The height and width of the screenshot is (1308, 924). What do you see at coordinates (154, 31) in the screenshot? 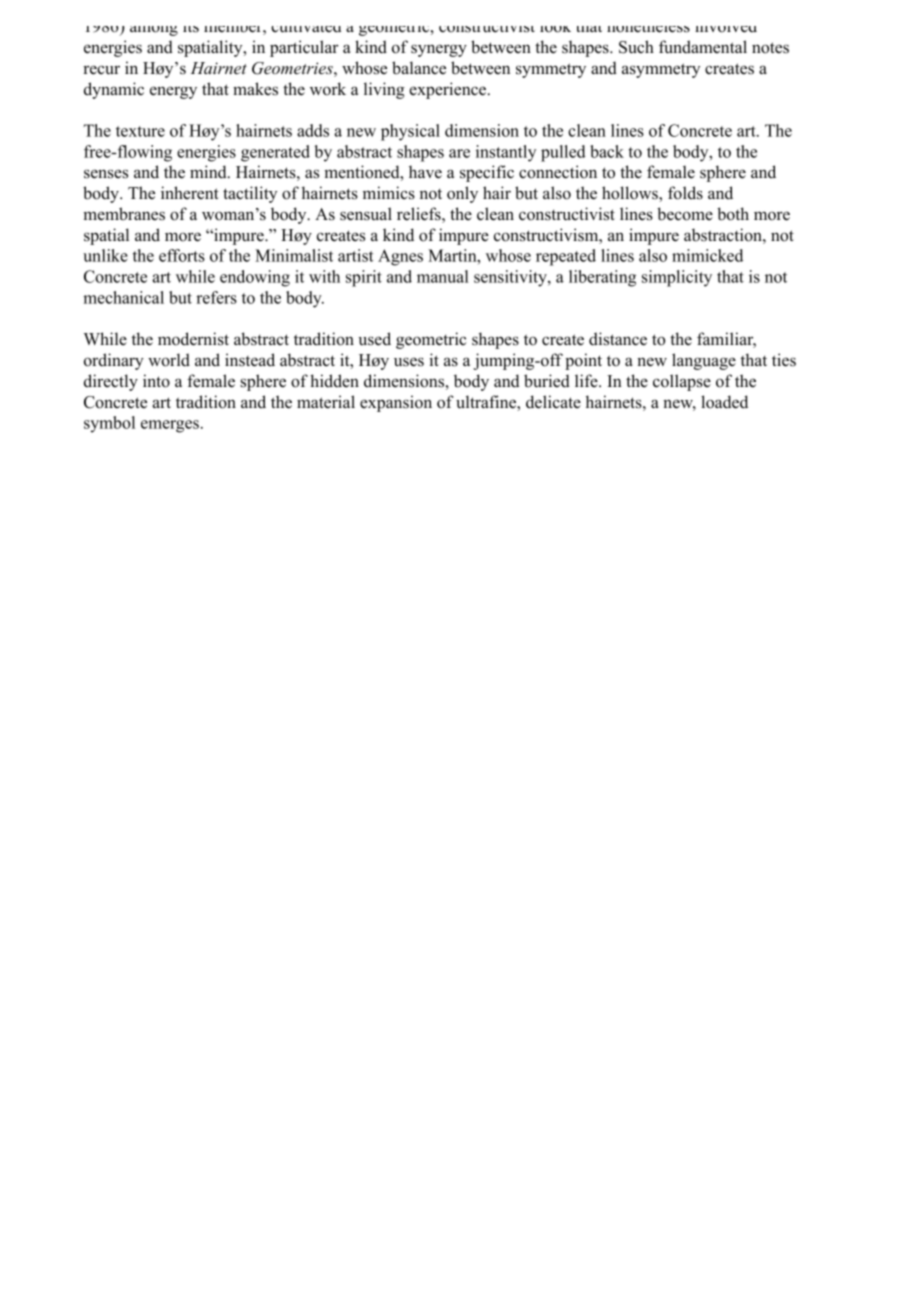
I see `among` at bounding box center [154, 31].
